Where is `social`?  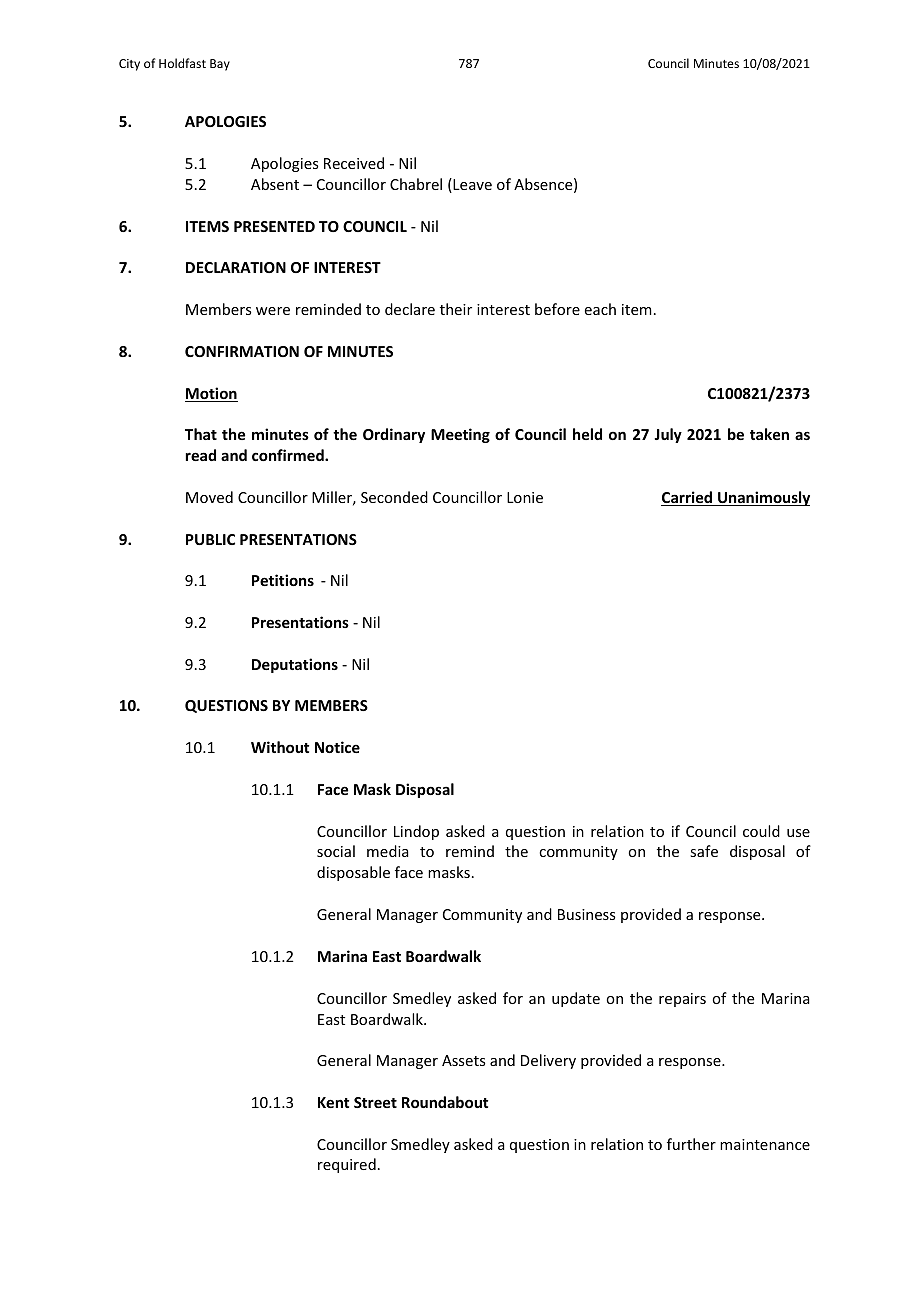 social is located at coordinates (336, 851).
